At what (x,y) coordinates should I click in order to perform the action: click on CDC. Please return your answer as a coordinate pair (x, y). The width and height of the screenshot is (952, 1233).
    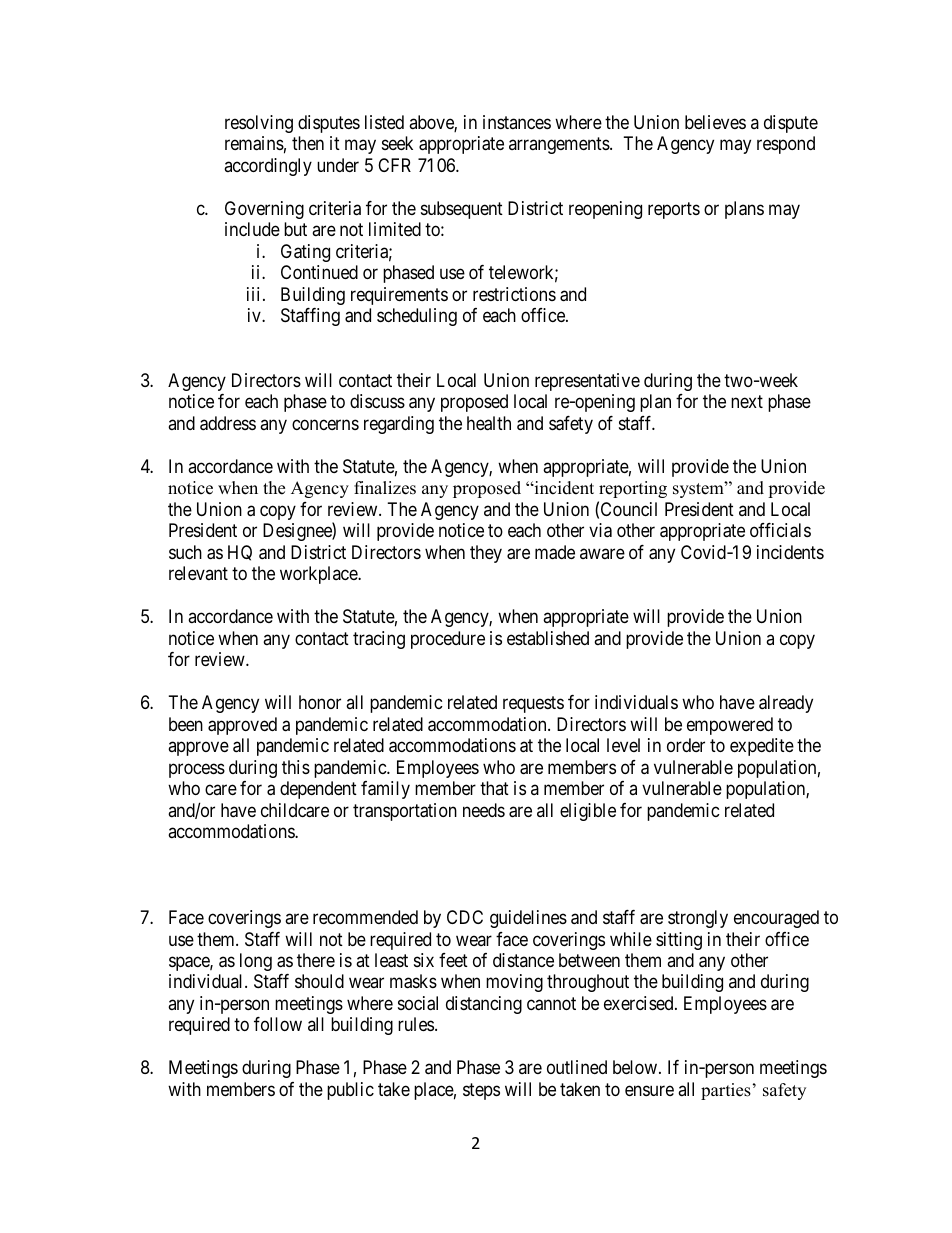
    Looking at the image, I should click on (465, 917).
